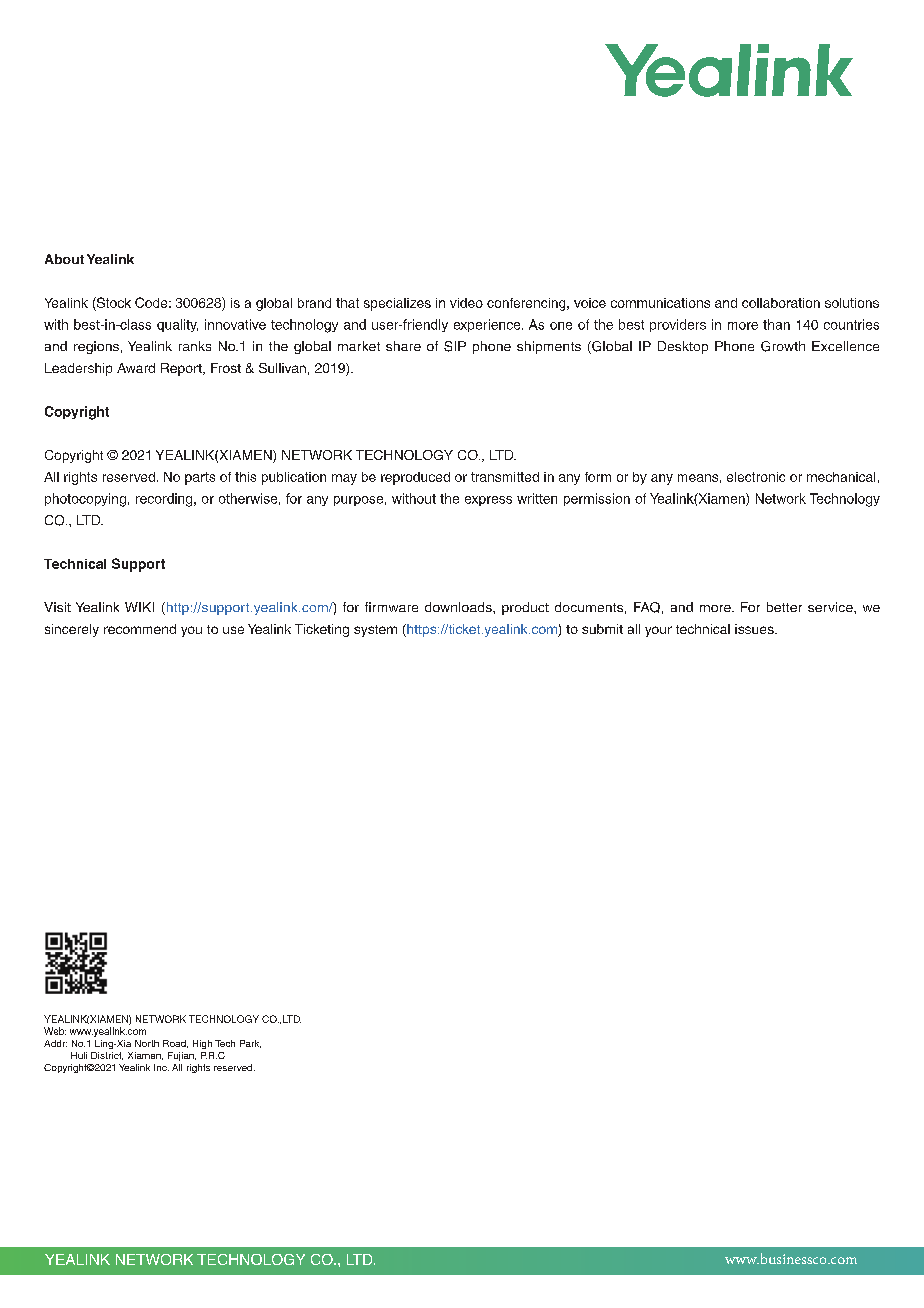  I want to click on video, so click(466, 303).
